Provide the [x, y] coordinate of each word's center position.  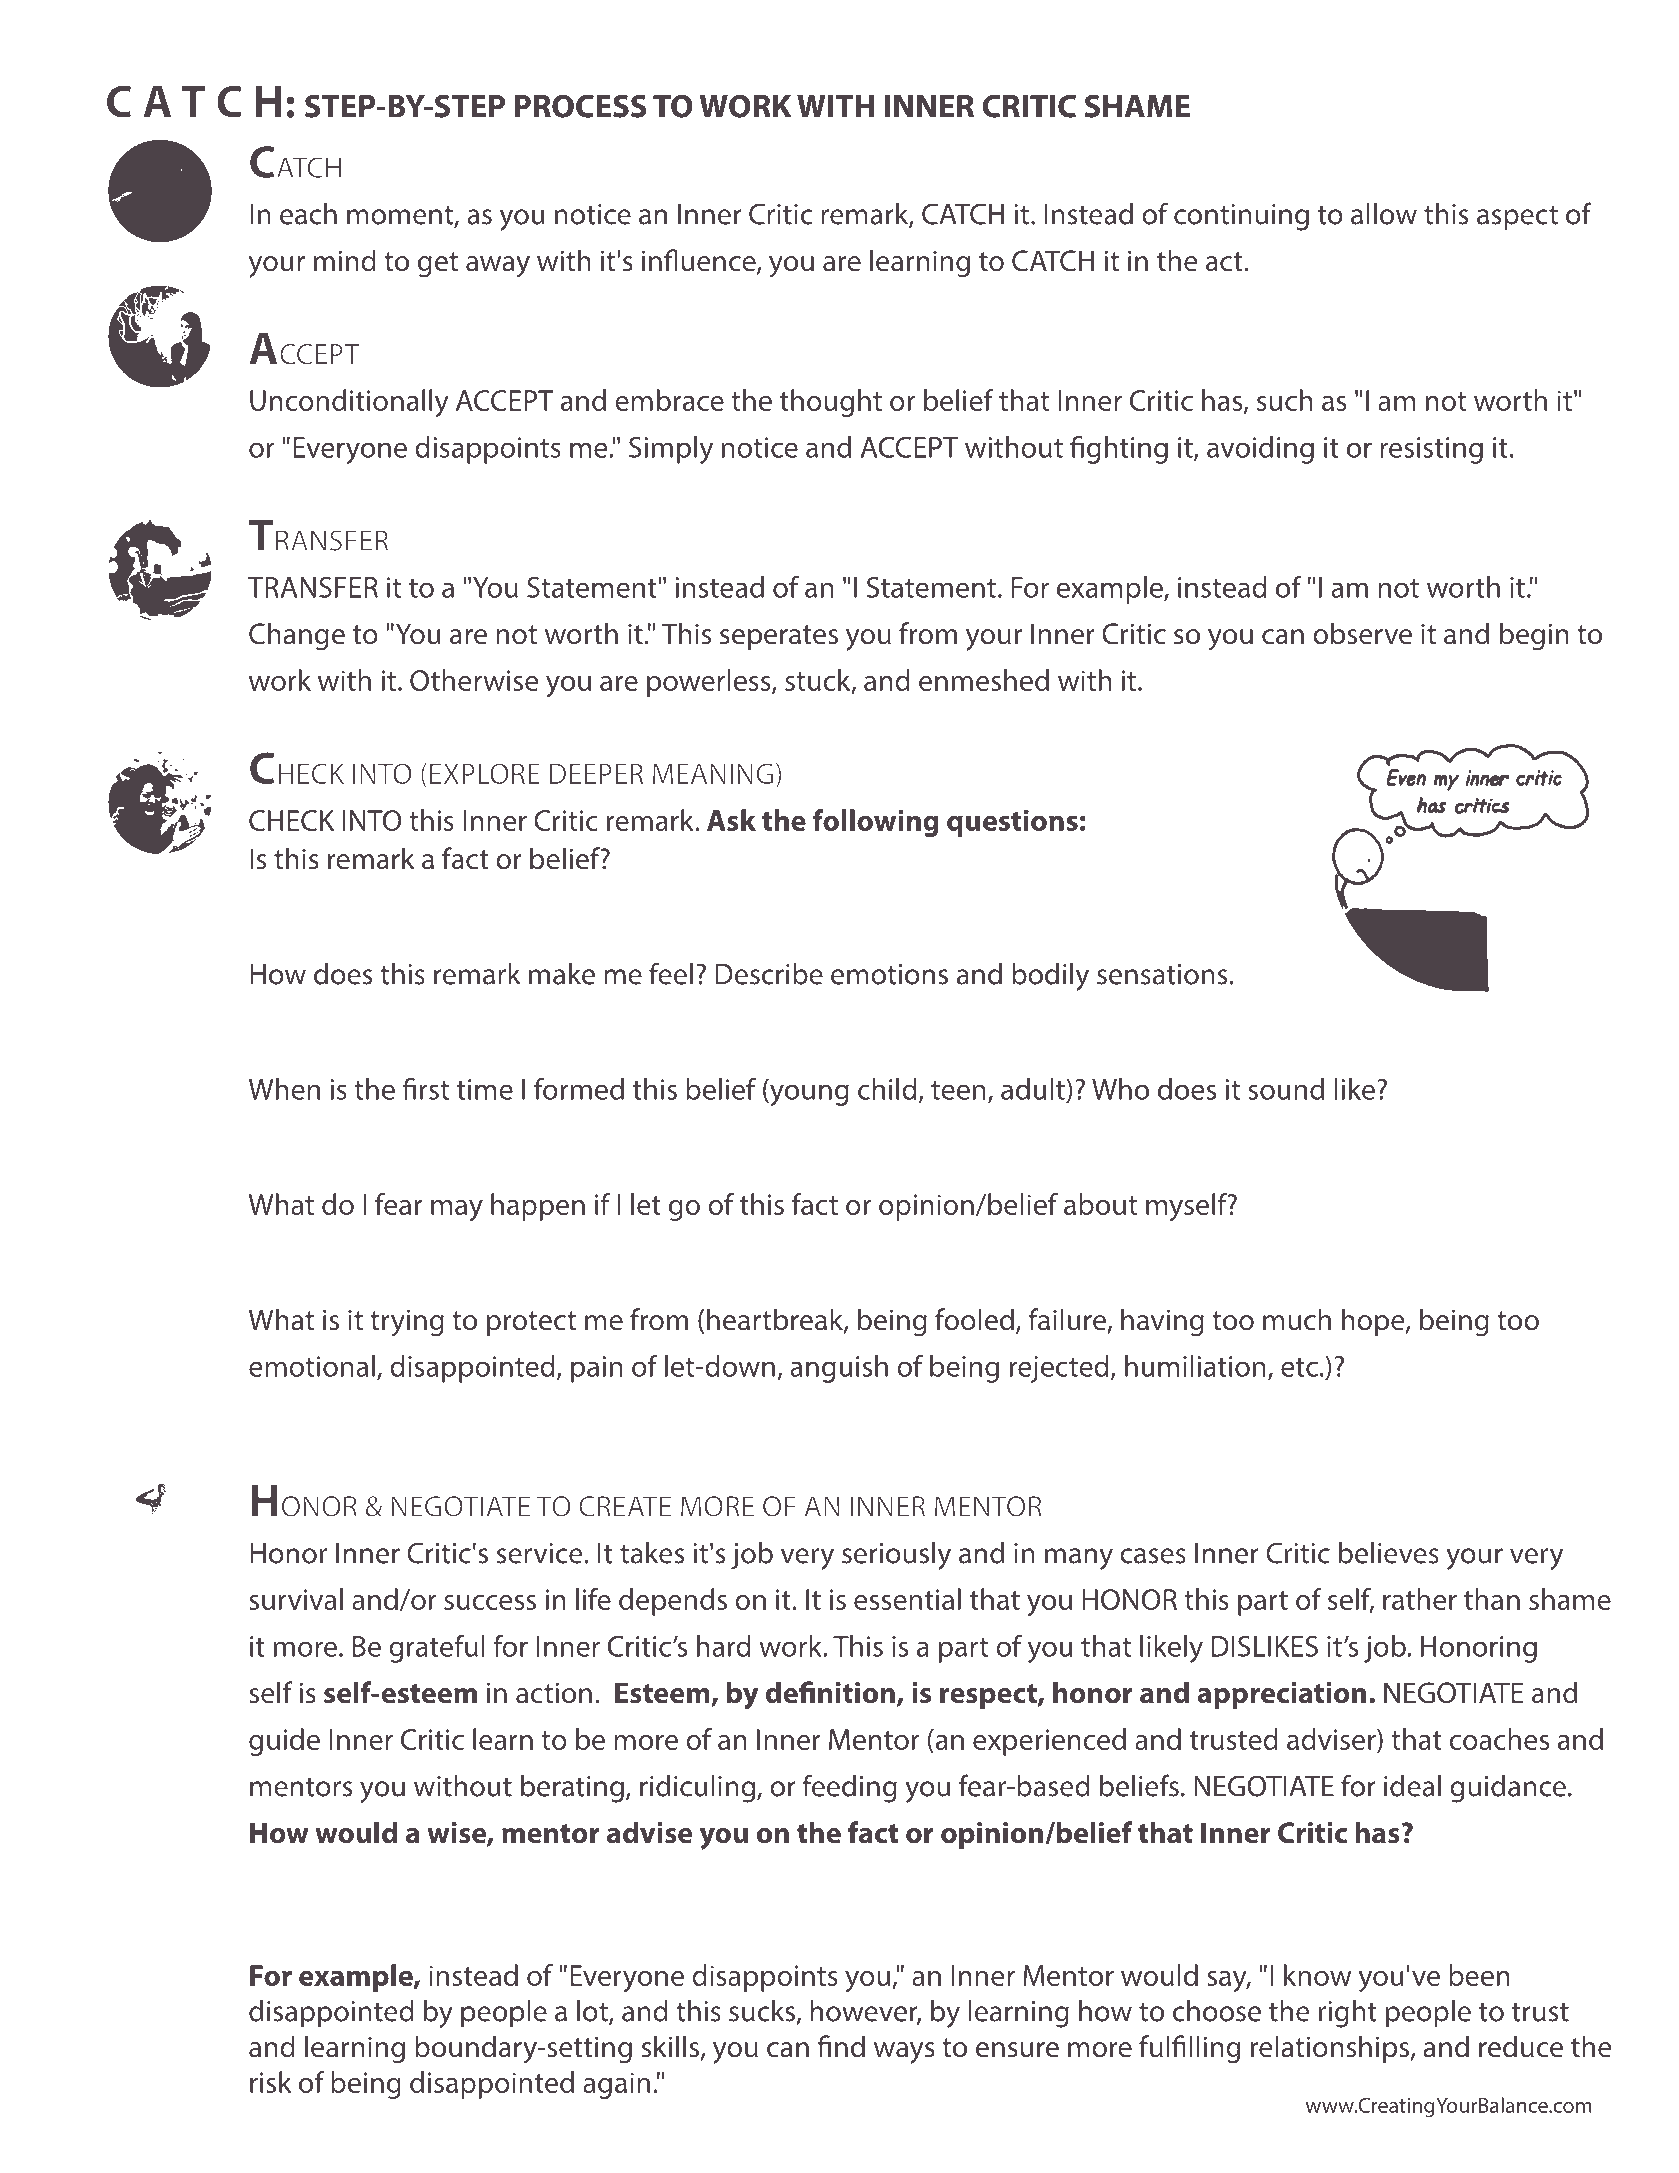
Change [297, 636]
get [438, 265]
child [887, 1089]
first [425, 1089]
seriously [896, 1556]
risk [271, 2082]
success [490, 1602]
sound [1286, 1089]
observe [1362, 633]
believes [1389, 1553]
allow [1384, 214]
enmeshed [984, 680]
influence [700, 261]
